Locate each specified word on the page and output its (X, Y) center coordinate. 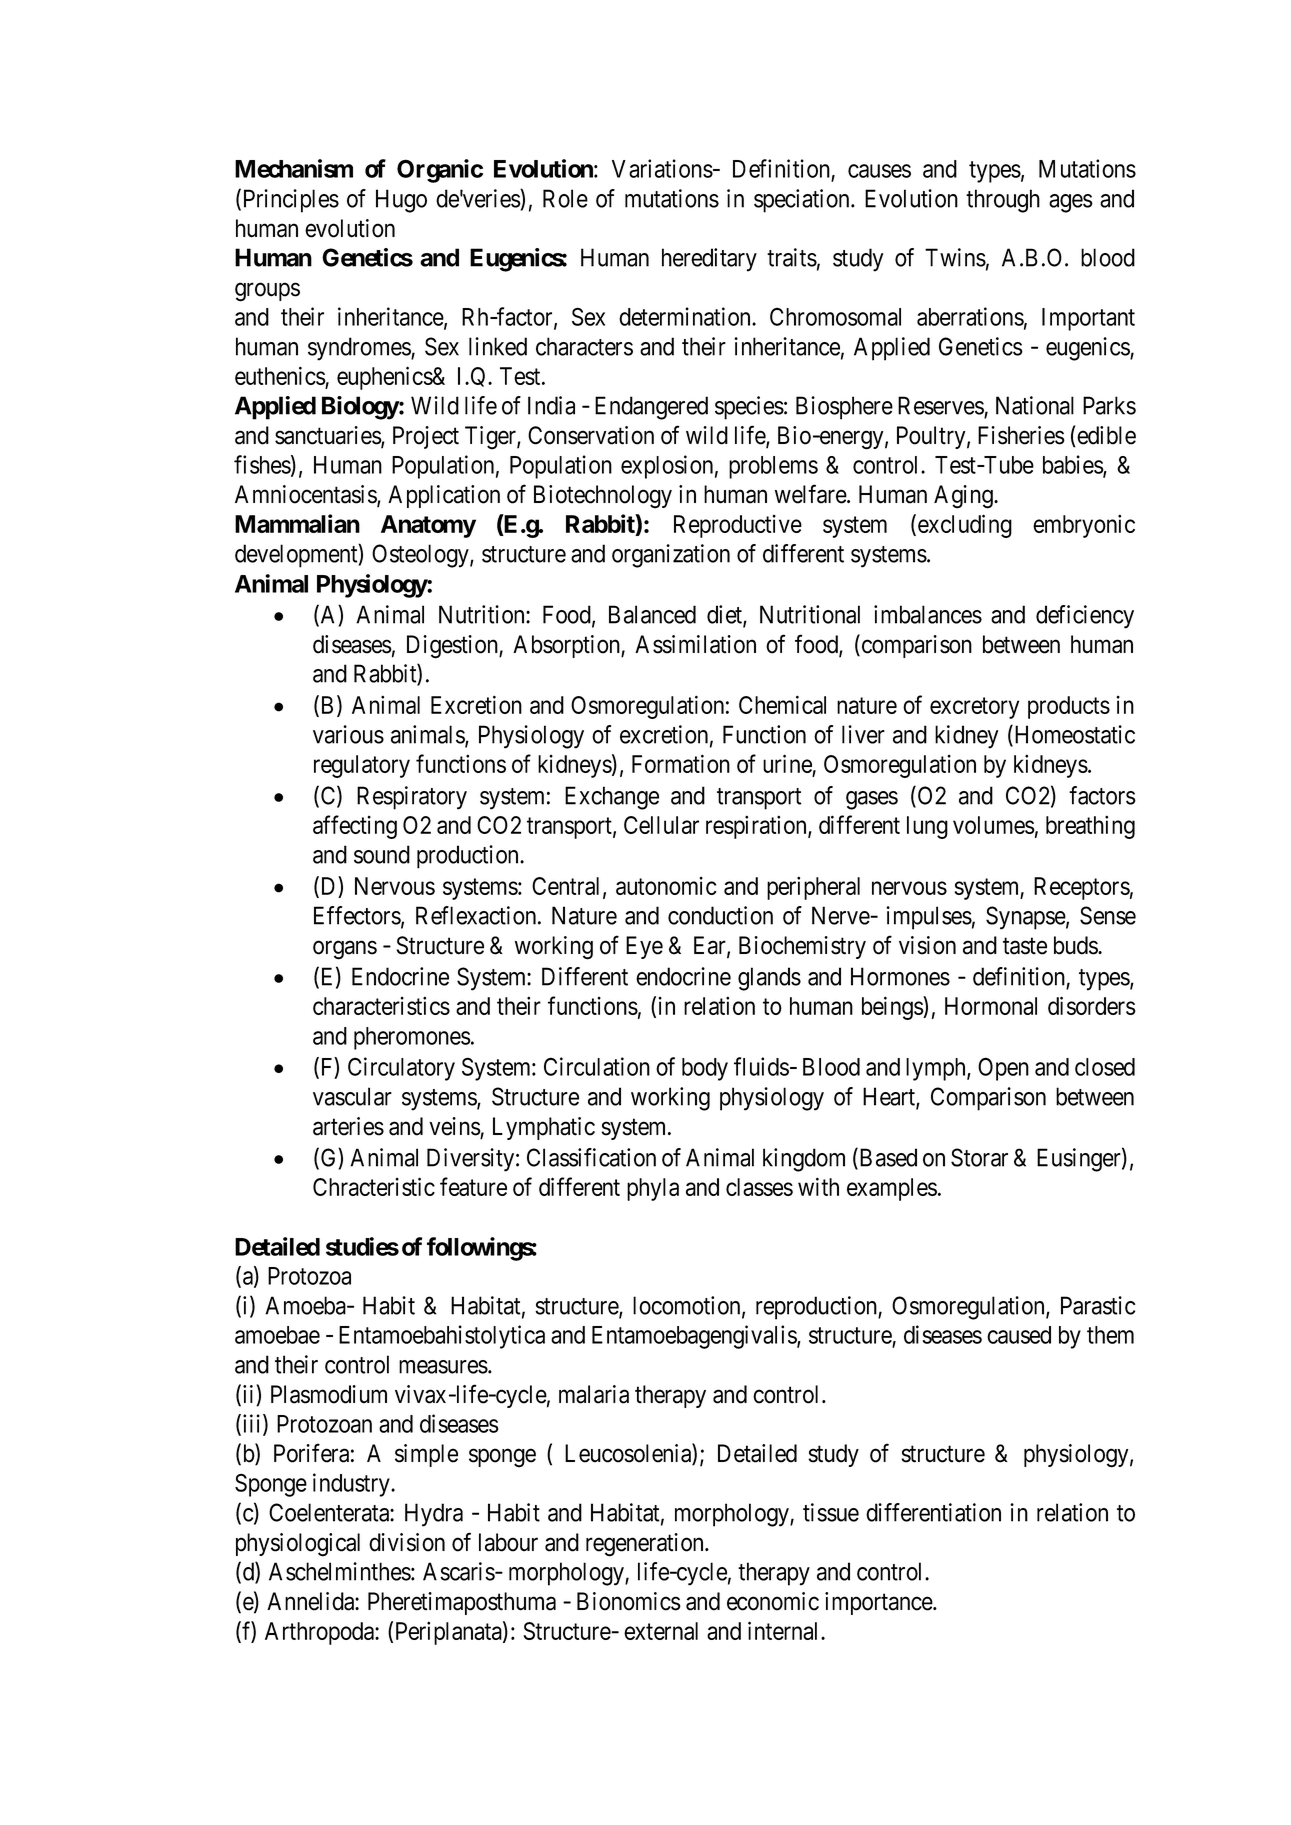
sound (382, 854)
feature (473, 1186)
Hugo (401, 201)
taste (1025, 946)
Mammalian (297, 523)
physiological (298, 1545)
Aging (964, 497)
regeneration (646, 1545)
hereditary (709, 260)
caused (1019, 1335)
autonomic (666, 886)
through (1003, 201)
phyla (653, 1189)
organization (671, 556)
